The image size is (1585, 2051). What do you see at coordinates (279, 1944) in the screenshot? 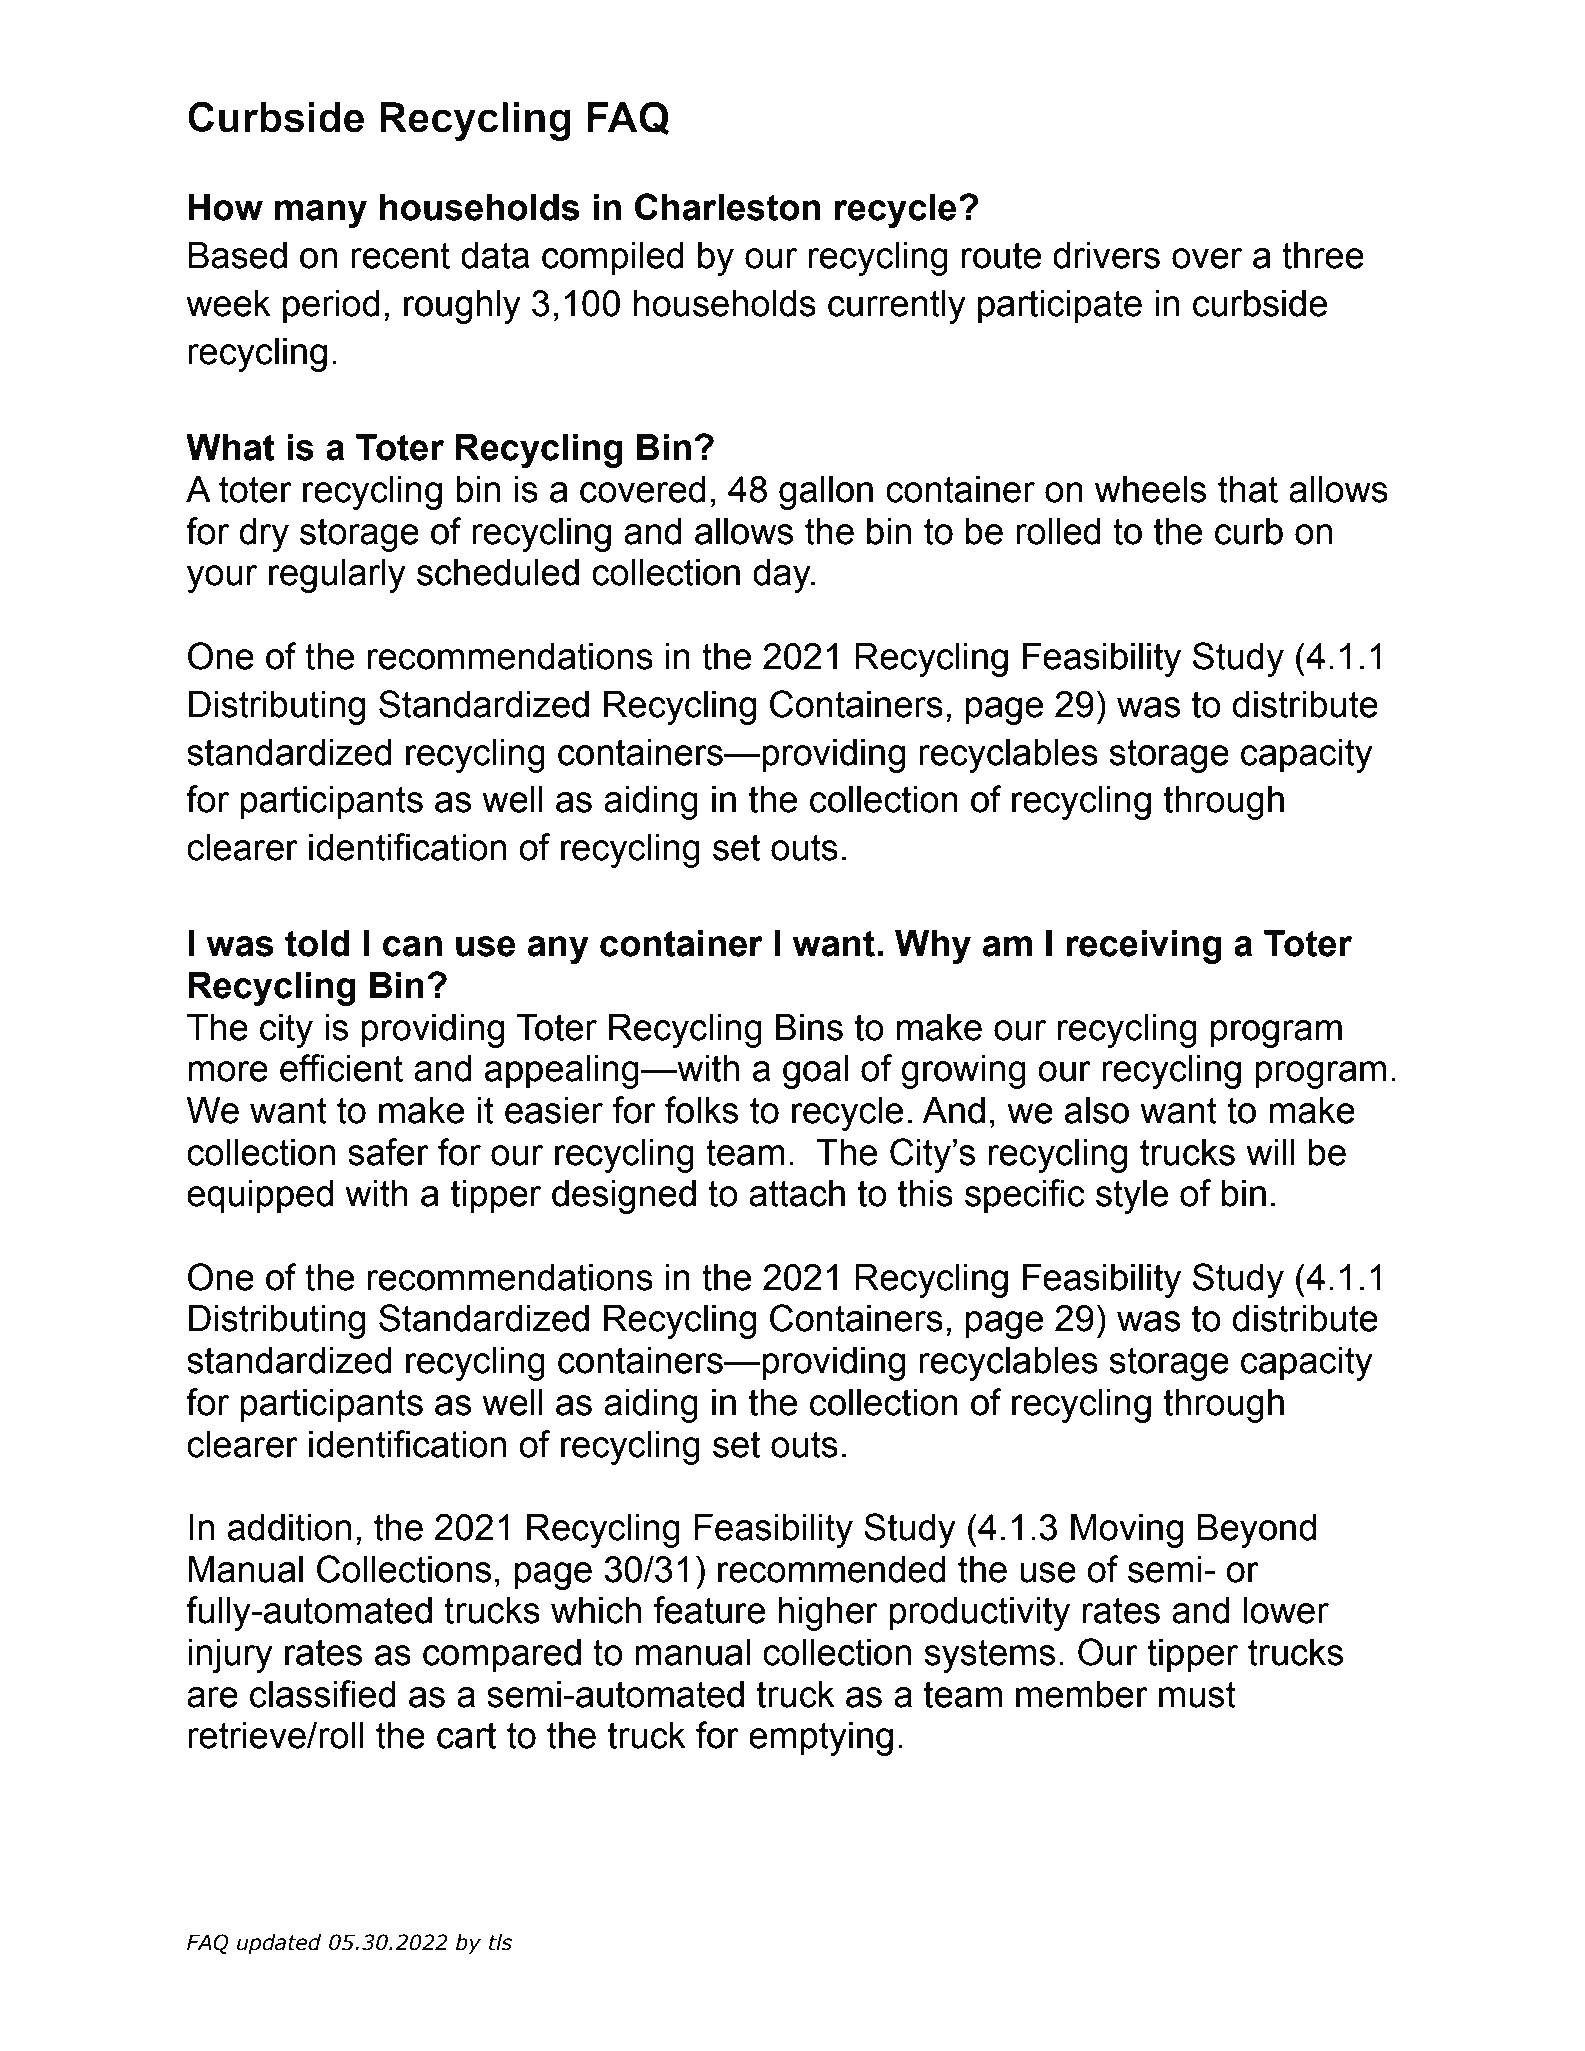
I see `updated` at bounding box center [279, 1944].
